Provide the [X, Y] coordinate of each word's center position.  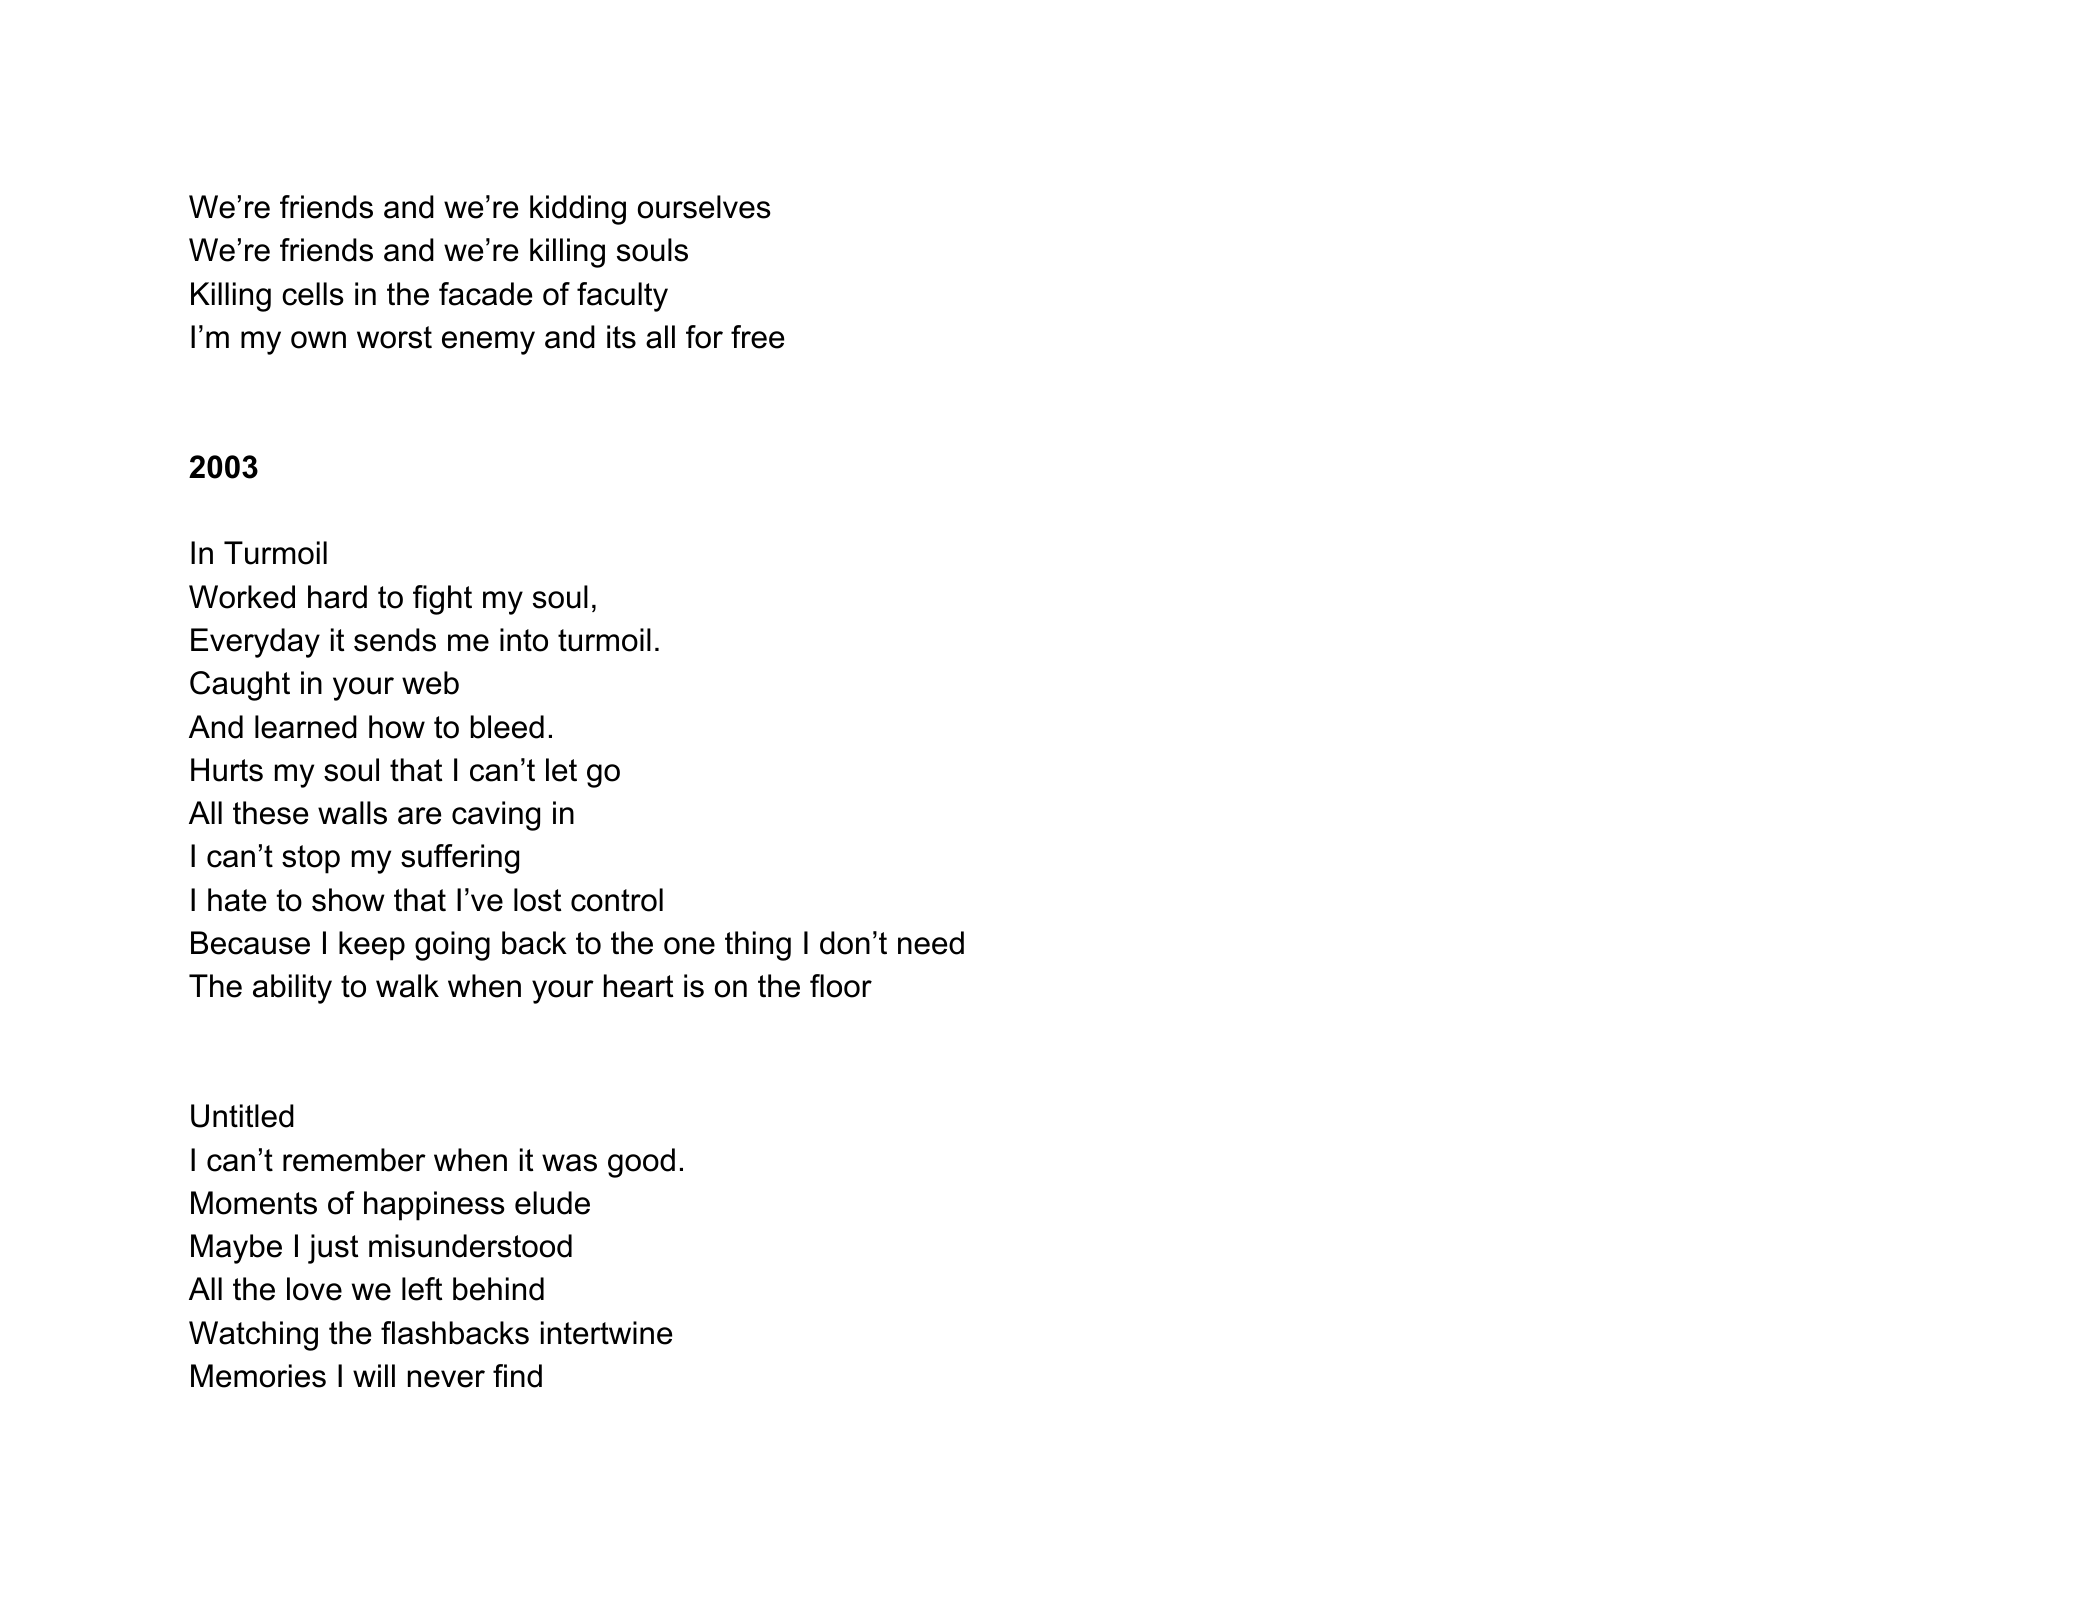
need [931, 943]
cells [313, 294]
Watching [253, 1336]
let [561, 770]
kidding [578, 210]
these [270, 813]
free [757, 337]
